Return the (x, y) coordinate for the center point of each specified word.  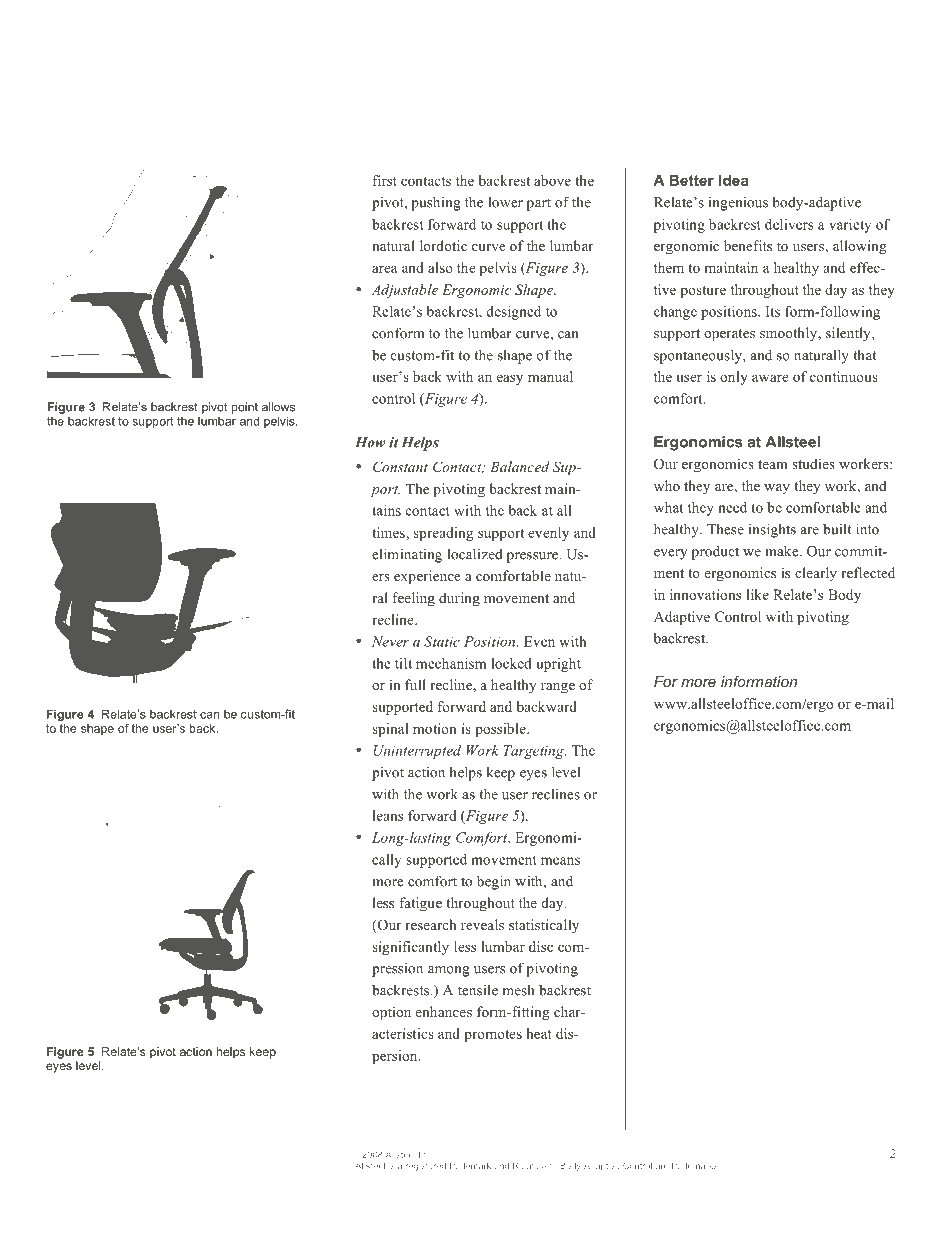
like (757, 594)
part (539, 205)
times (389, 532)
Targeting (535, 752)
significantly (410, 948)
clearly (816, 574)
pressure (534, 557)
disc (541, 946)
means (560, 861)
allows (278, 407)
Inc (426, 1154)
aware (770, 378)
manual (550, 376)
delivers (789, 224)
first (385, 180)
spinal (390, 730)
